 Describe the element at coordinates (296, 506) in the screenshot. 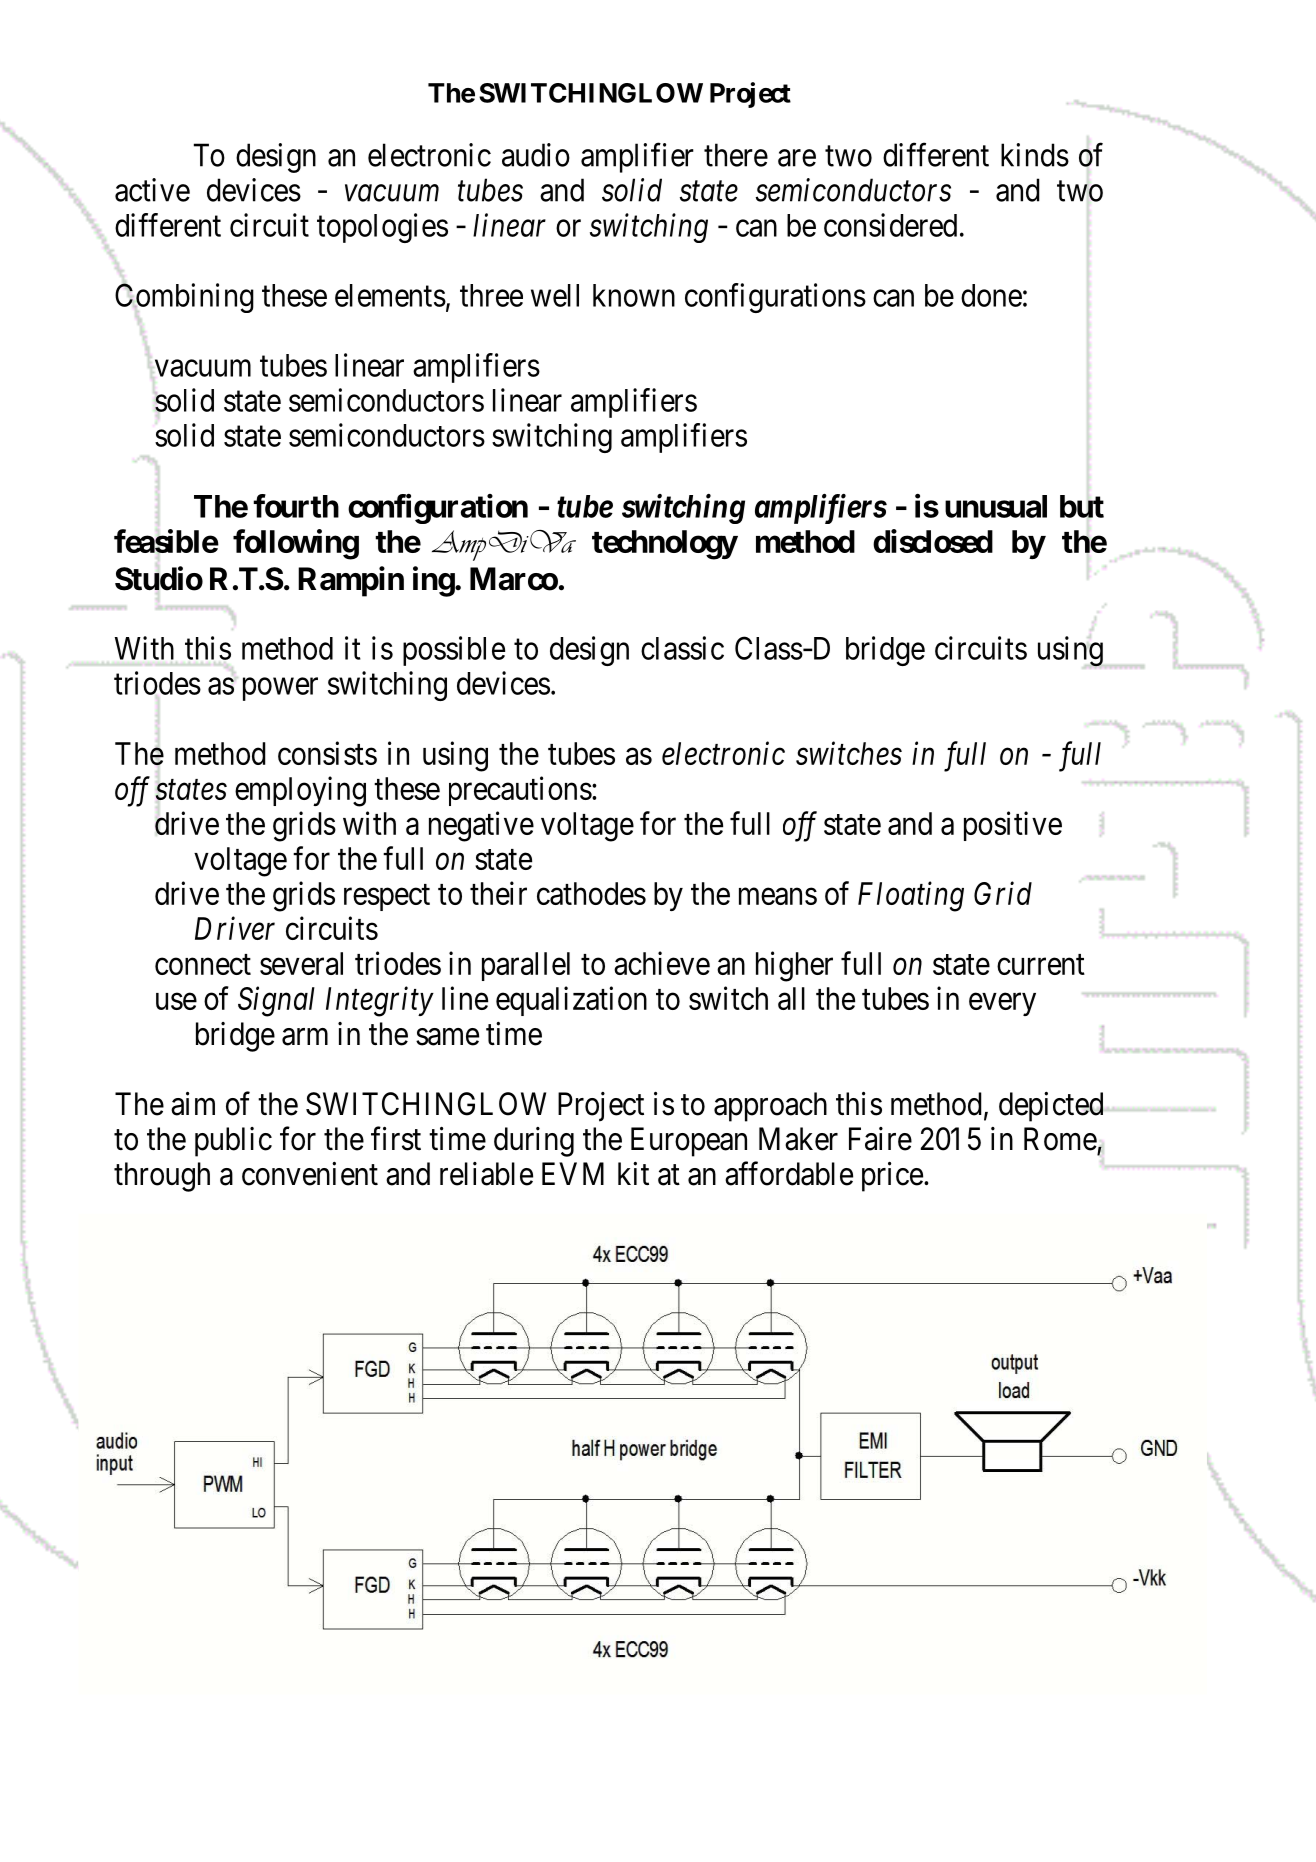

I see `fourth` at that location.
